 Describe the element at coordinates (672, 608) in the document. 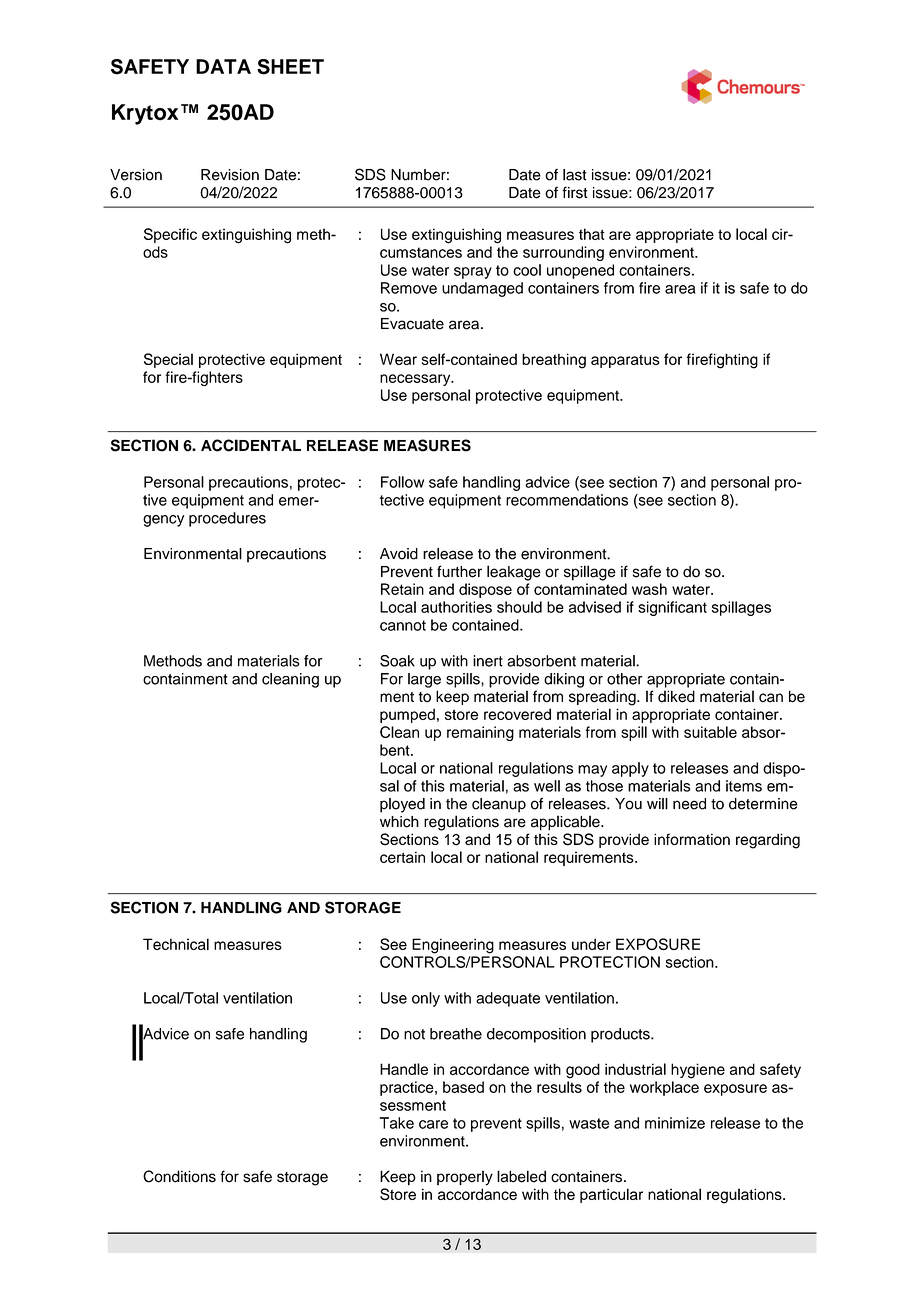

I see `significant` at that location.
